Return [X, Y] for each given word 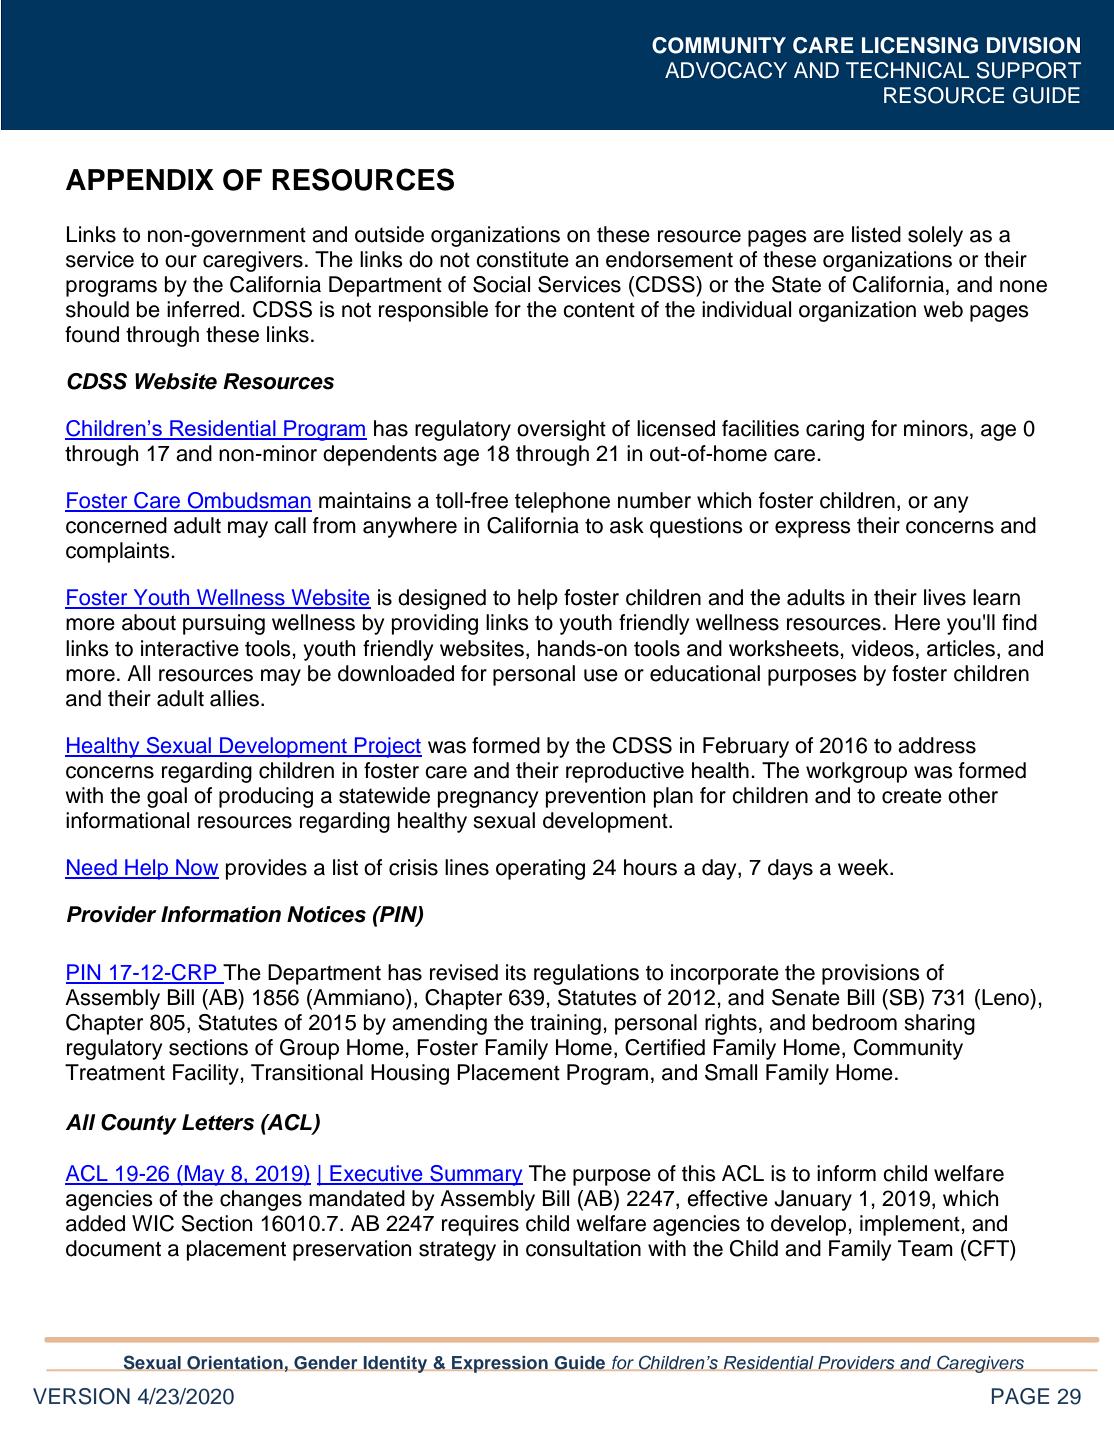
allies [234, 698]
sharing [939, 1024]
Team [925, 1248]
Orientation [235, 1363]
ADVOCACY [726, 70]
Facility [207, 1074]
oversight [561, 430]
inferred [204, 309]
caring [835, 430]
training [565, 1024]
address [937, 745]
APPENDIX [140, 179]
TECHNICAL [907, 70]
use [601, 675]
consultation [583, 1248]
